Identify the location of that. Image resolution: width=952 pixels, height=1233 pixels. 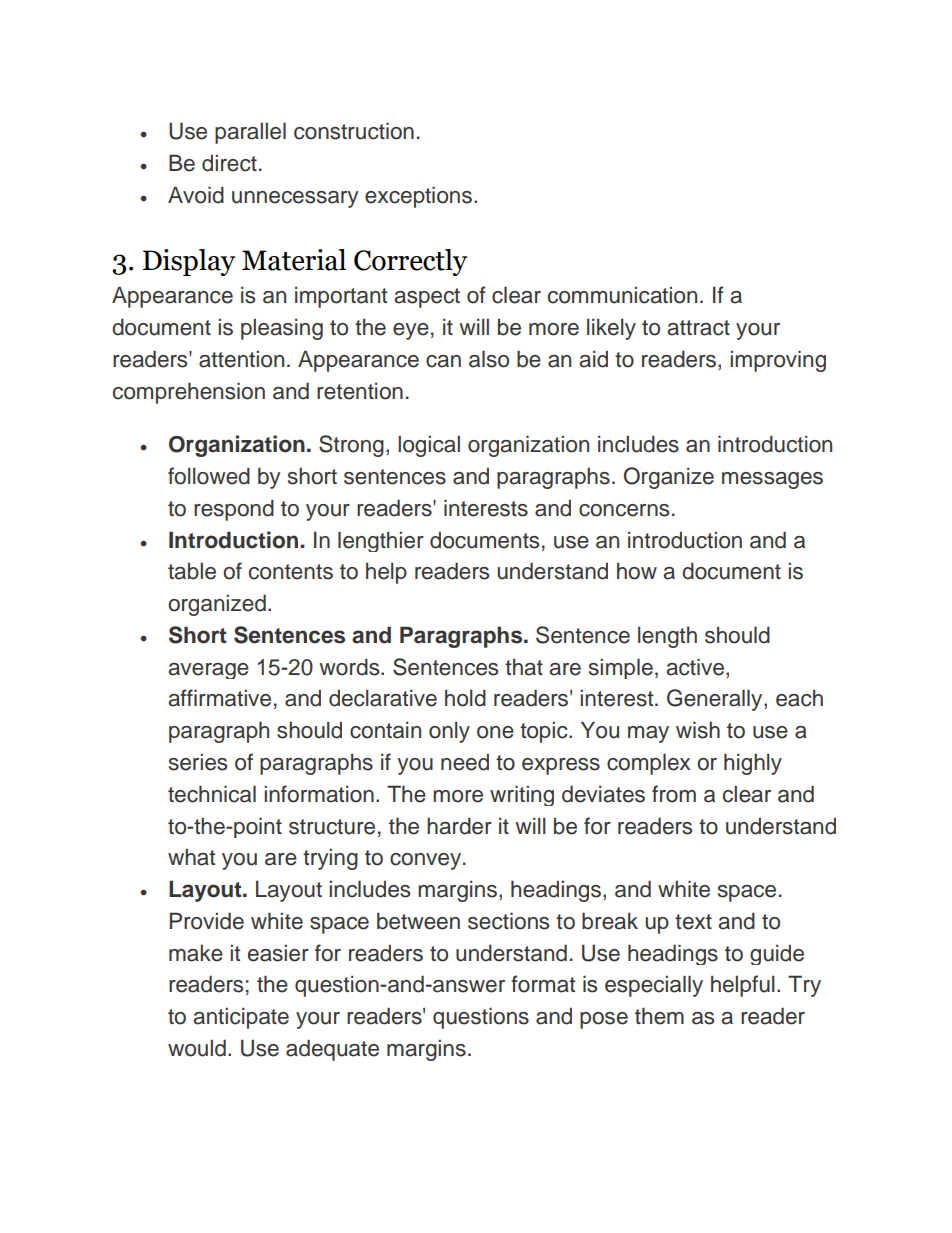
(524, 667).
